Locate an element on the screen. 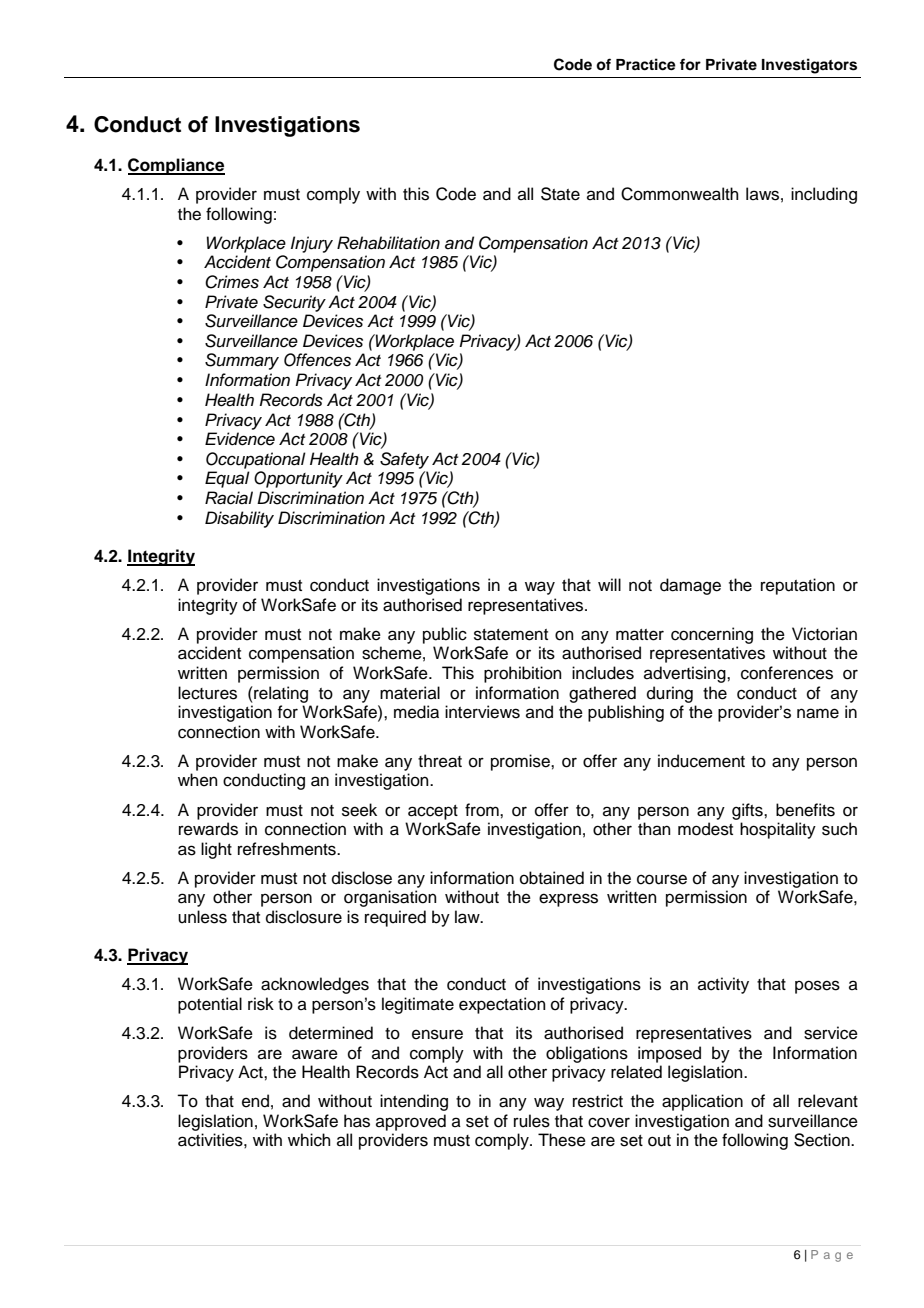  Disability is located at coordinates (239, 519).
